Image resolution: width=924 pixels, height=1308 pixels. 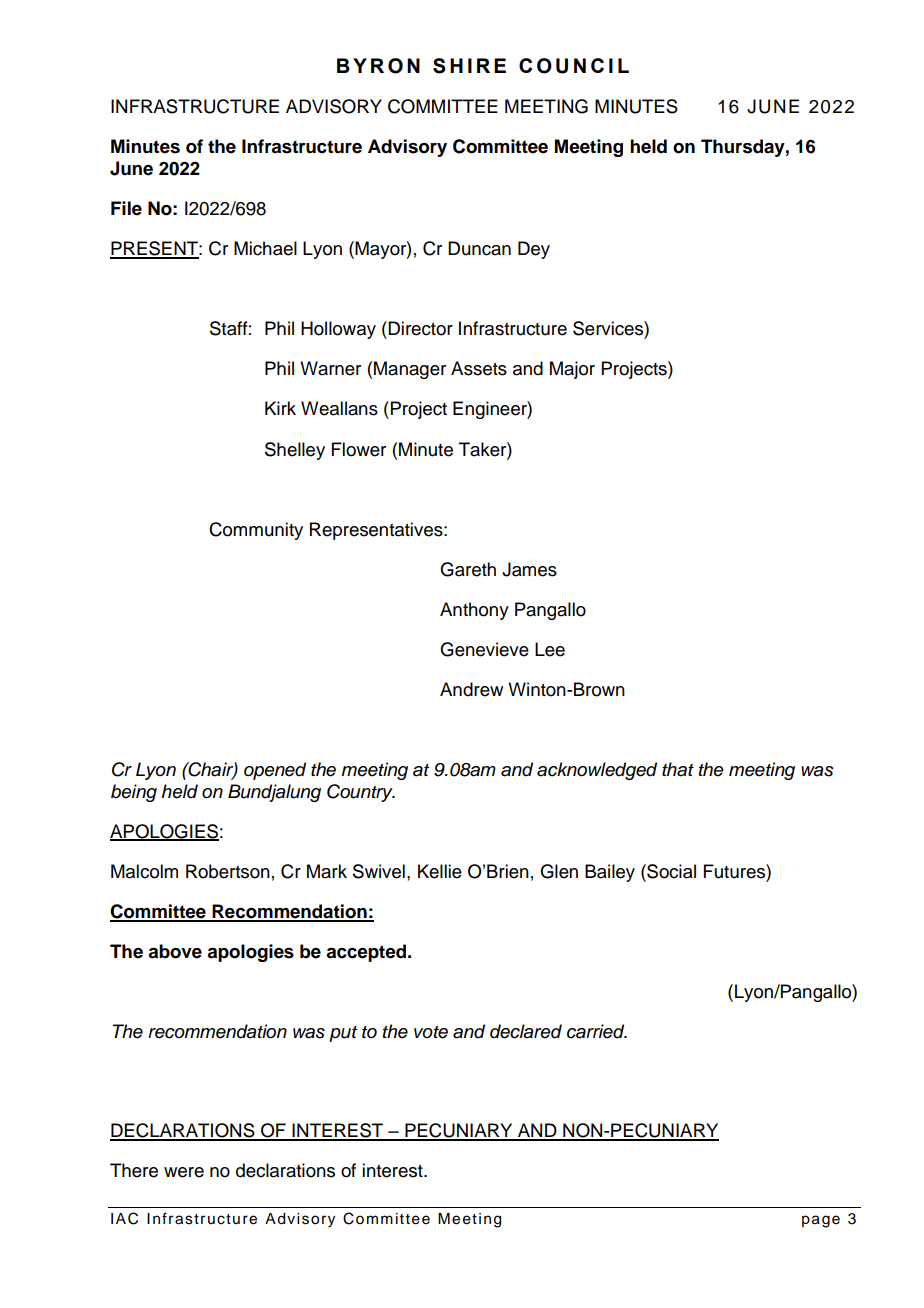 What do you see at coordinates (126, 208) in the screenshot?
I see `File` at bounding box center [126, 208].
